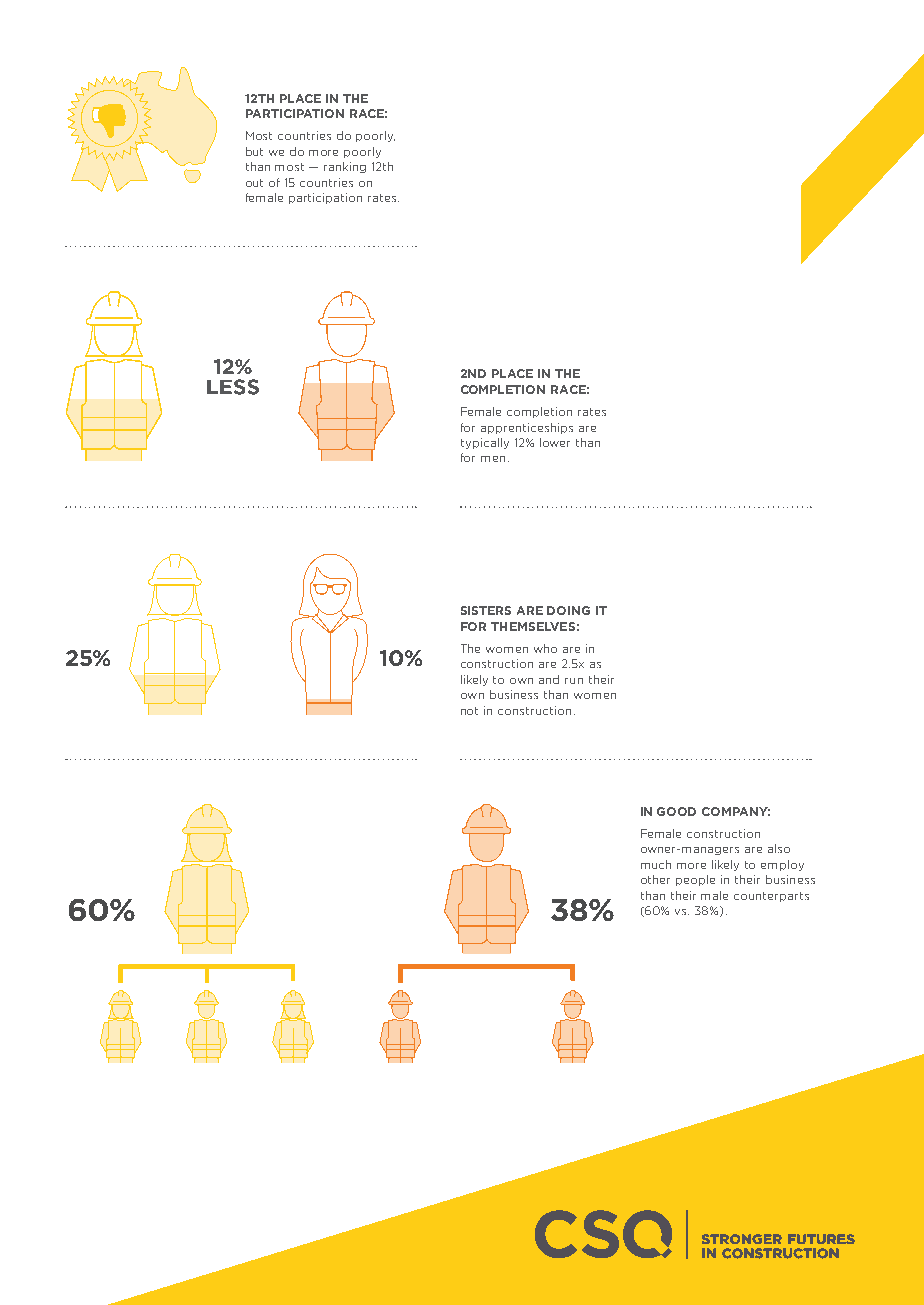 The image size is (924, 1305). I want to click on other, so click(655, 879).
